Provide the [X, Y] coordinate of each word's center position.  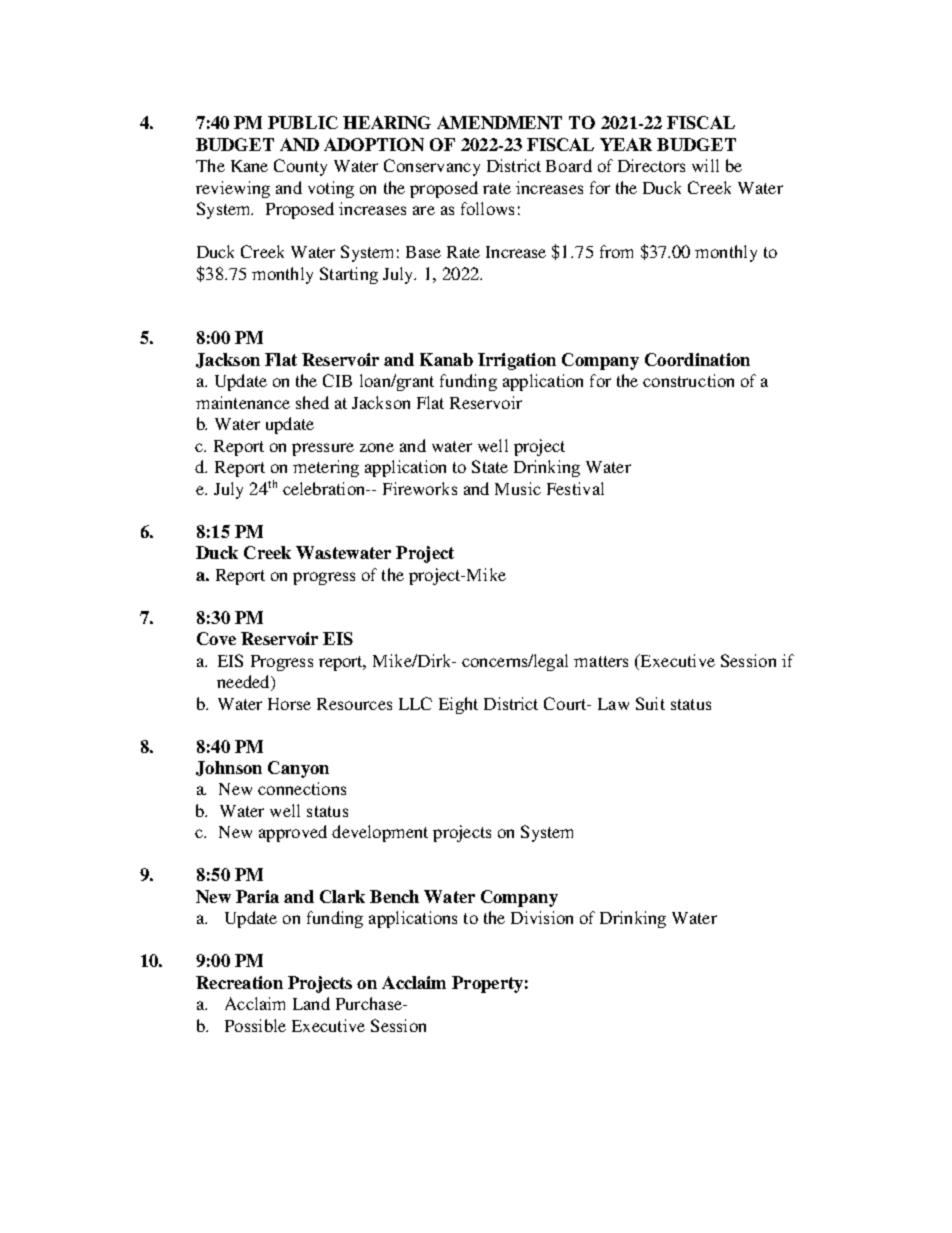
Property [487, 984]
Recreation [239, 982]
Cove [216, 638]
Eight [458, 705]
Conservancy [432, 167]
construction [688, 380]
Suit [650, 703]
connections [302, 788]
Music [518, 488]
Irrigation [517, 361]
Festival [575, 488]
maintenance [243, 402]
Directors [651, 165]
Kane [249, 166]
